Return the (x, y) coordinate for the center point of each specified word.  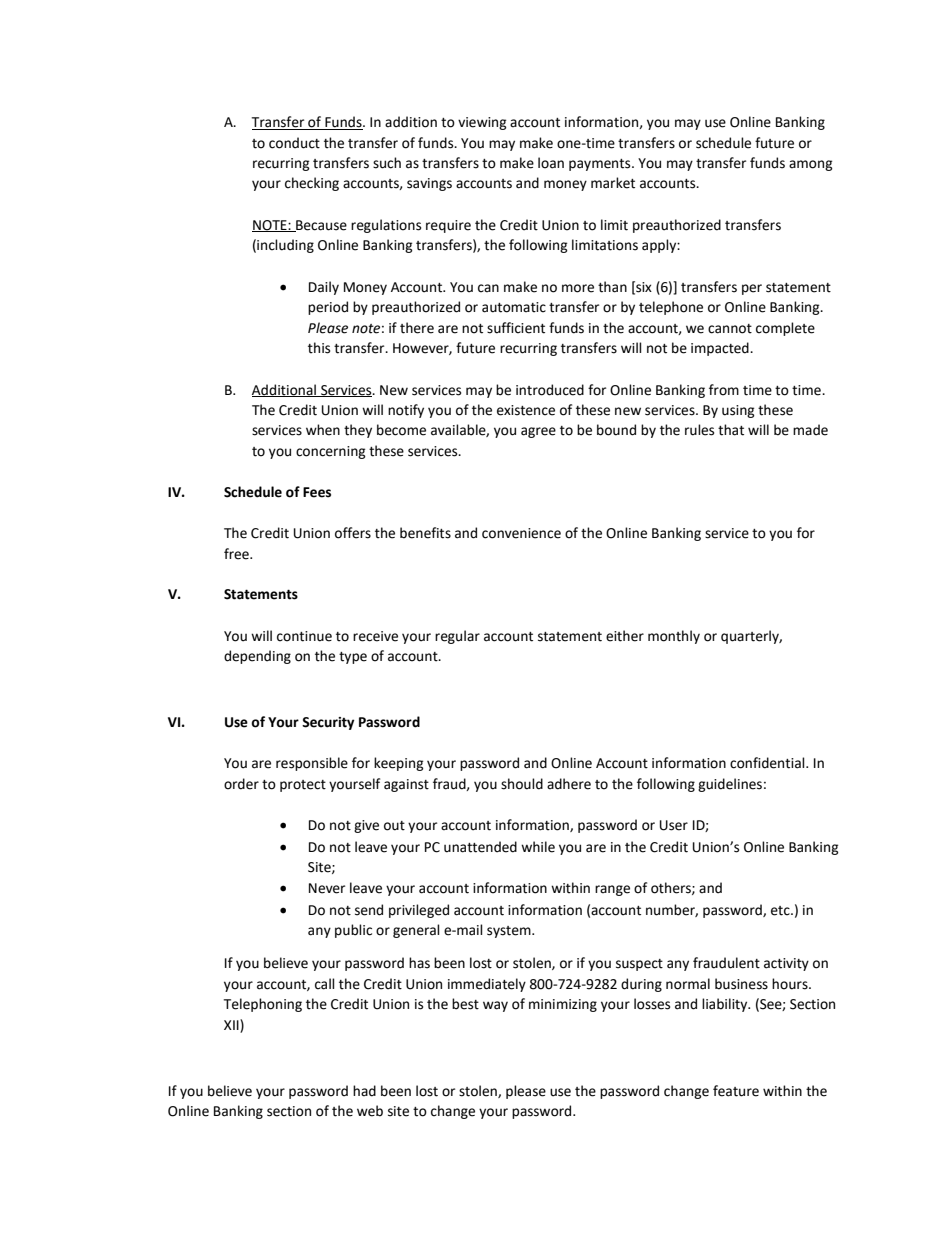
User (674, 825)
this (319, 348)
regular (457, 637)
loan (551, 163)
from (724, 390)
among (811, 165)
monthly (674, 637)
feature (736, 1091)
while (538, 847)
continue (304, 636)
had (364, 1091)
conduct (294, 143)
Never (327, 888)
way (495, 1006)
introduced (550, 390)
